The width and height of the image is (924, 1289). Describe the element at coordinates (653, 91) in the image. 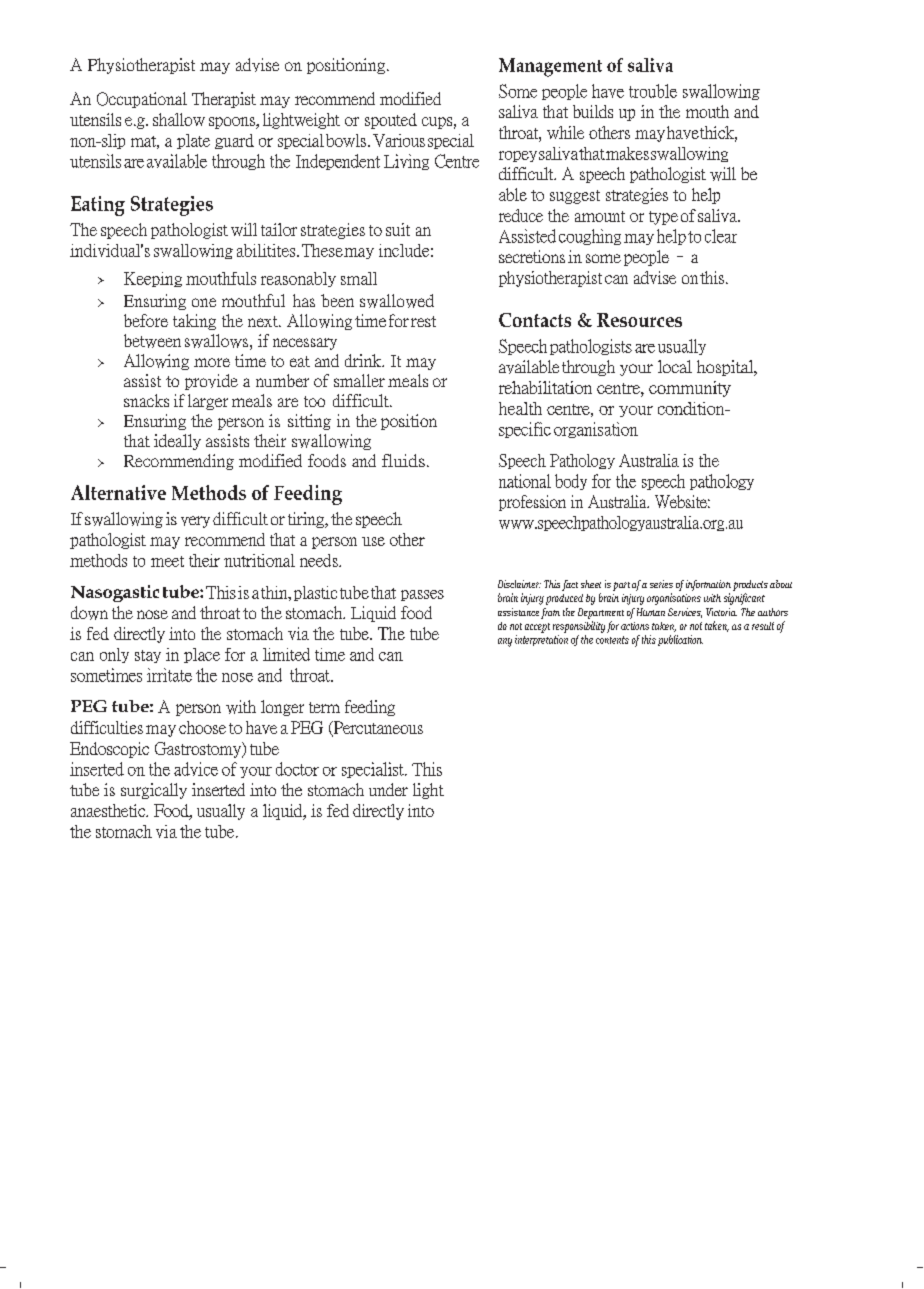

I see `trouble` at that location.
